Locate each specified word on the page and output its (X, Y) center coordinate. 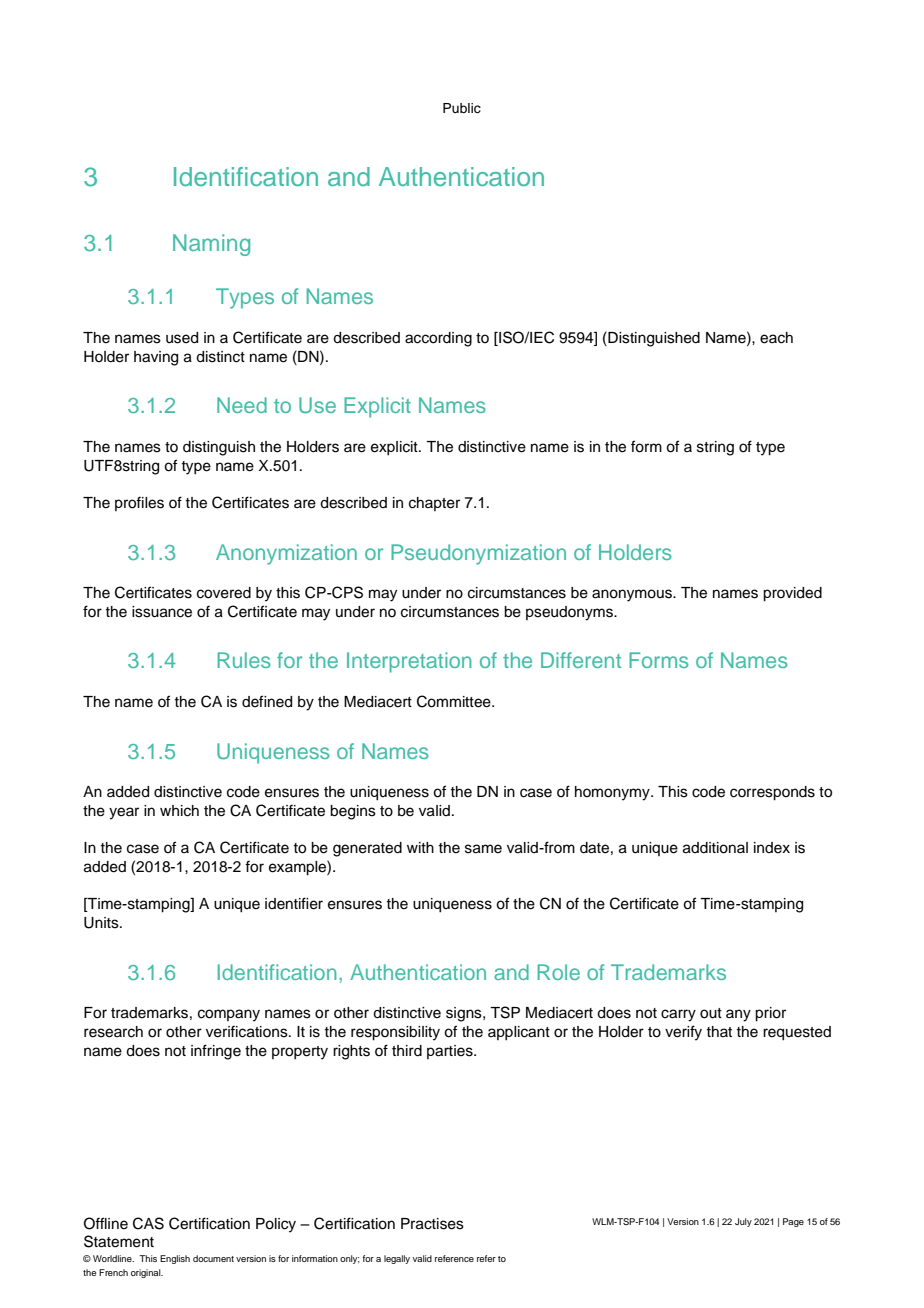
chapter (434, 504)
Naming (211, 245)
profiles (139, 503)
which (179, 811)
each (776, 338)
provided (792, 594)
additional (715, 848)
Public (462, 108)
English (175, 1259)
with (420, 847)
